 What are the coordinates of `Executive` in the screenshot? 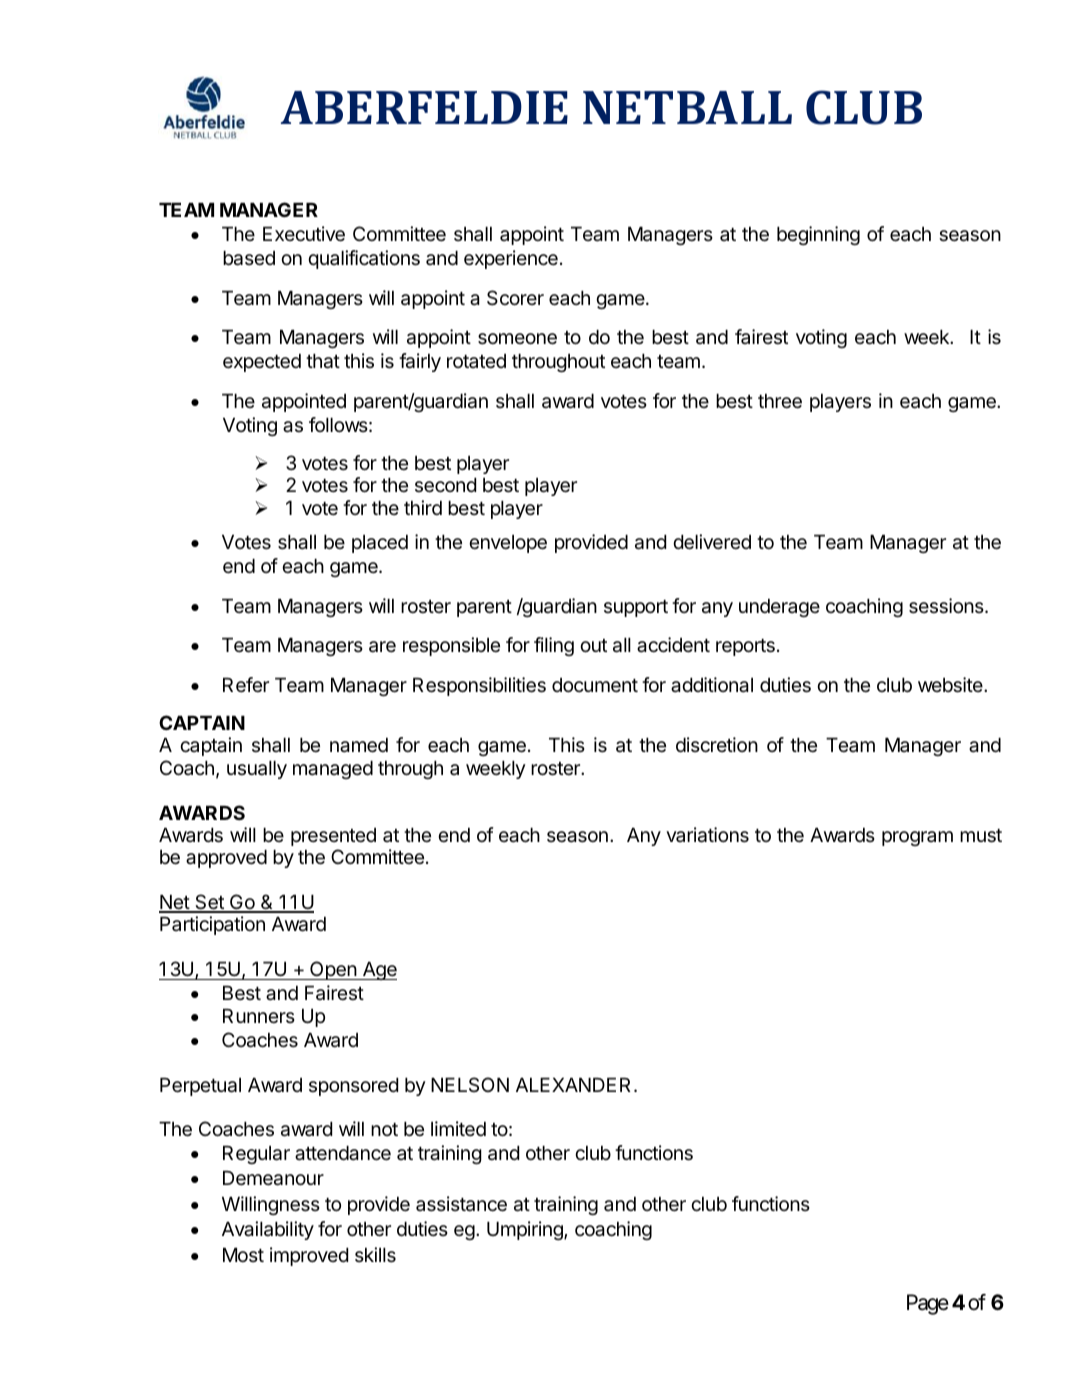 It's located at (304, 234).
